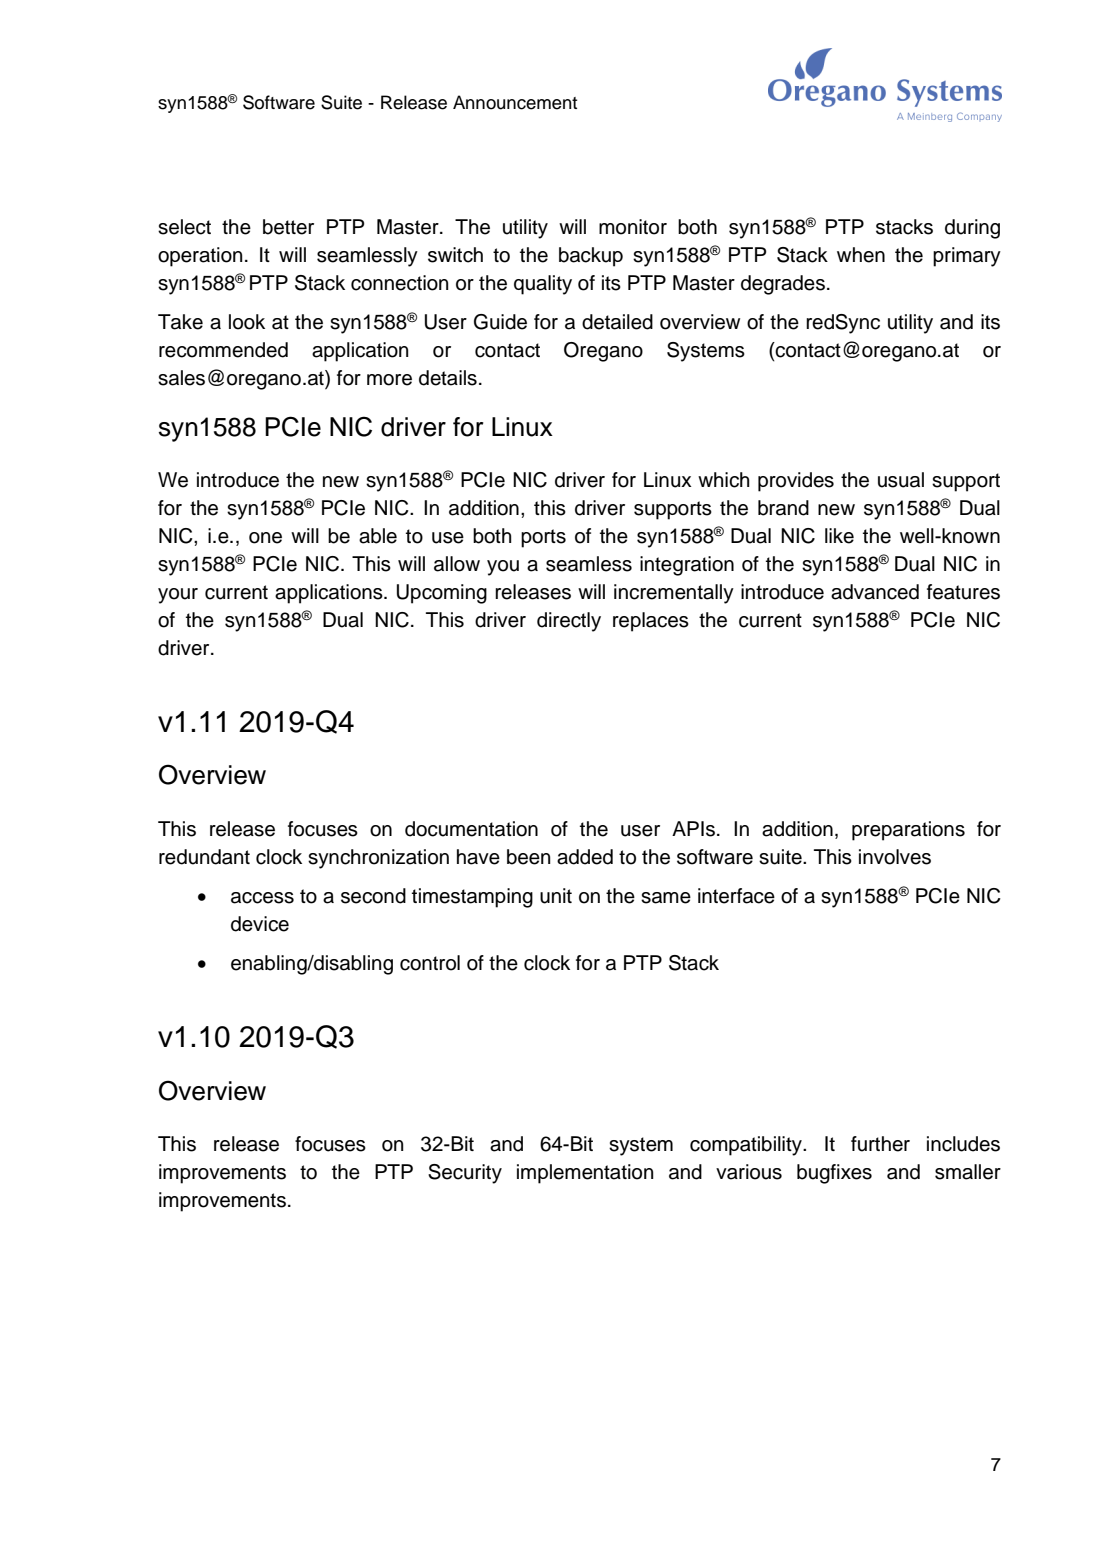  What do you see at coordinates (262, 898) in the screenshot?
I see `access` at bounding box center [262, 898].
